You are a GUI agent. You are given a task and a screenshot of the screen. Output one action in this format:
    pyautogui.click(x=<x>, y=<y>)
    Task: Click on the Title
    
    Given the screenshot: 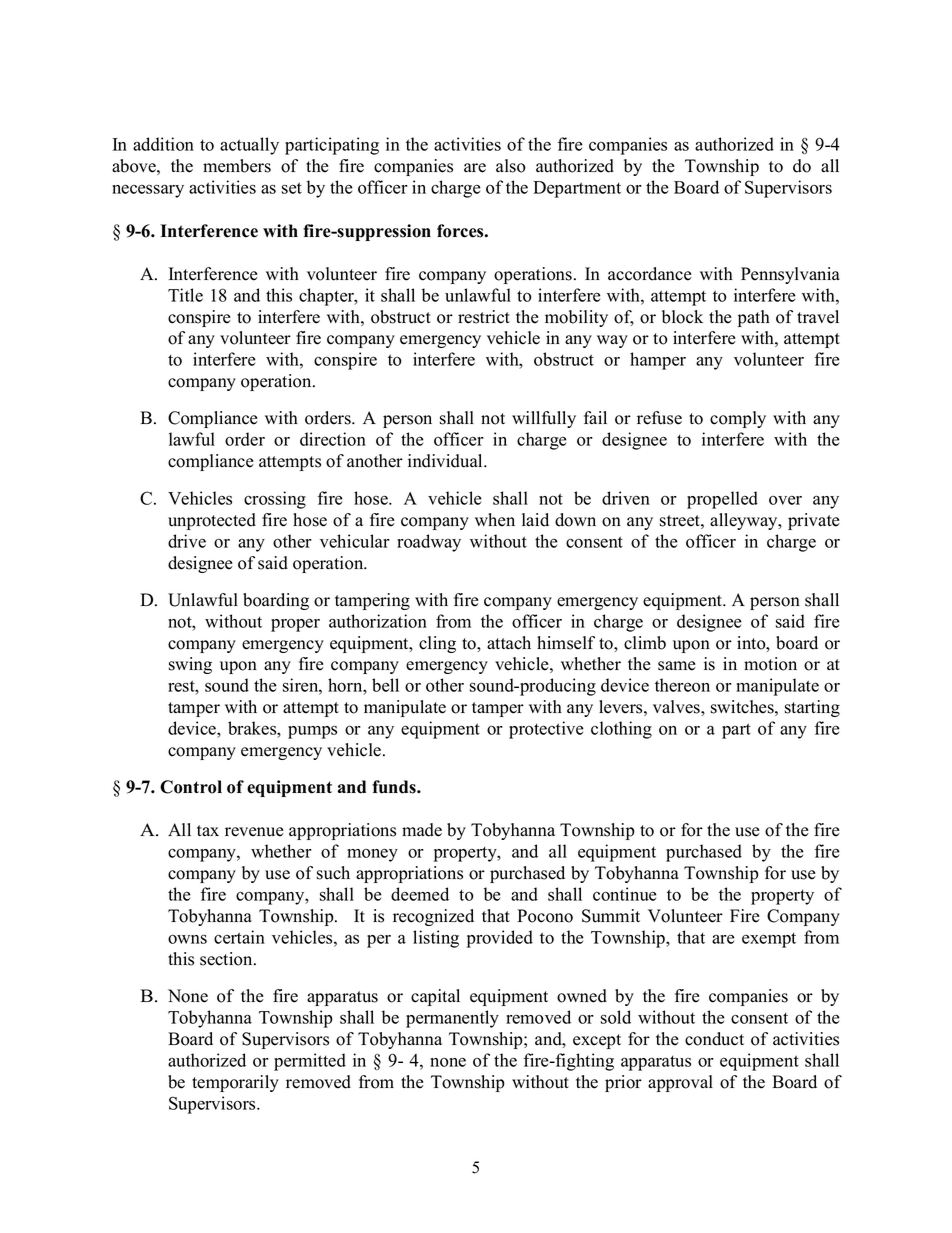 What is the action you would take?
    pyautogui.click(x=185, y=295)
